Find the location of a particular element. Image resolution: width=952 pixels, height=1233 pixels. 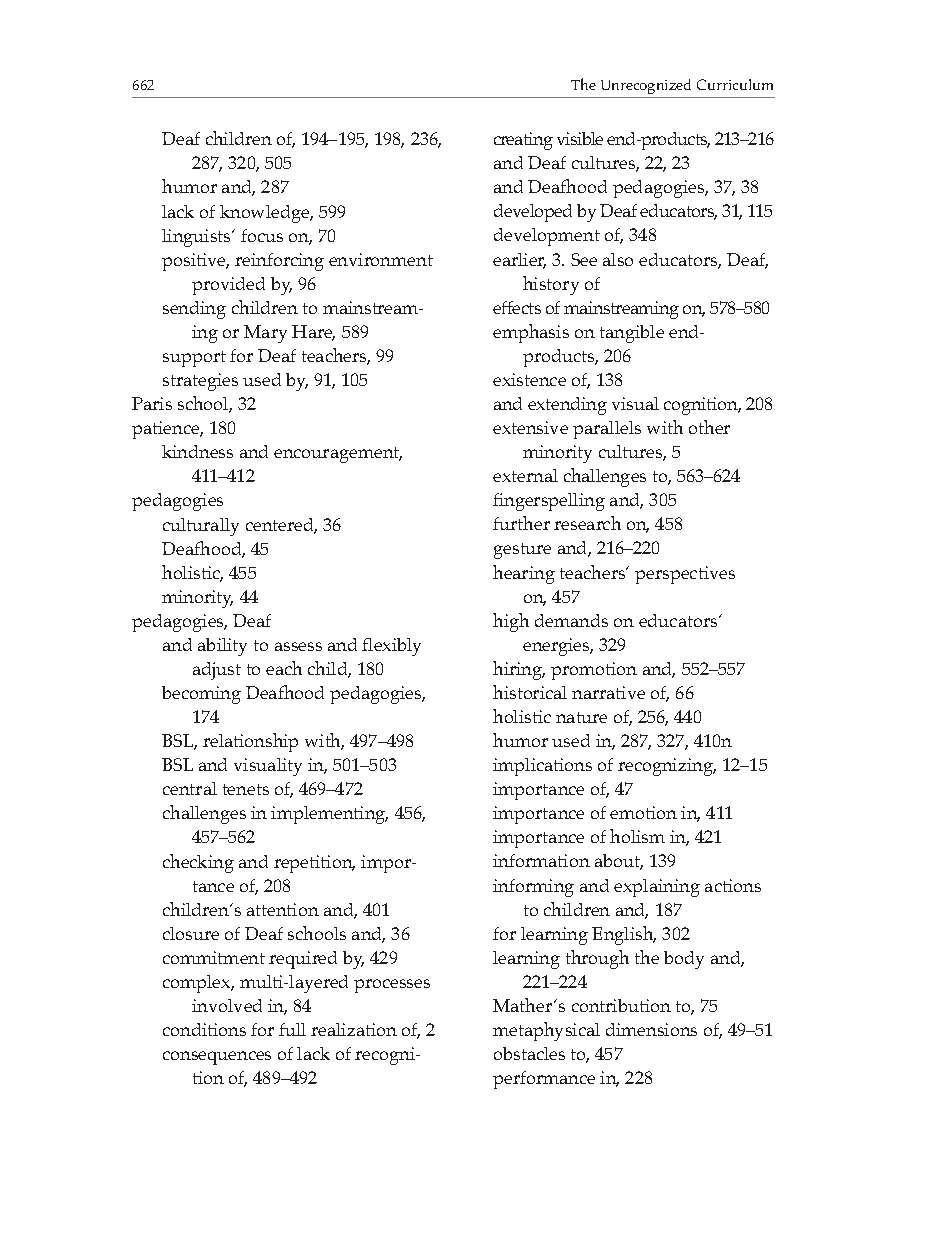

hearing is located at coordinates (524, 574).
